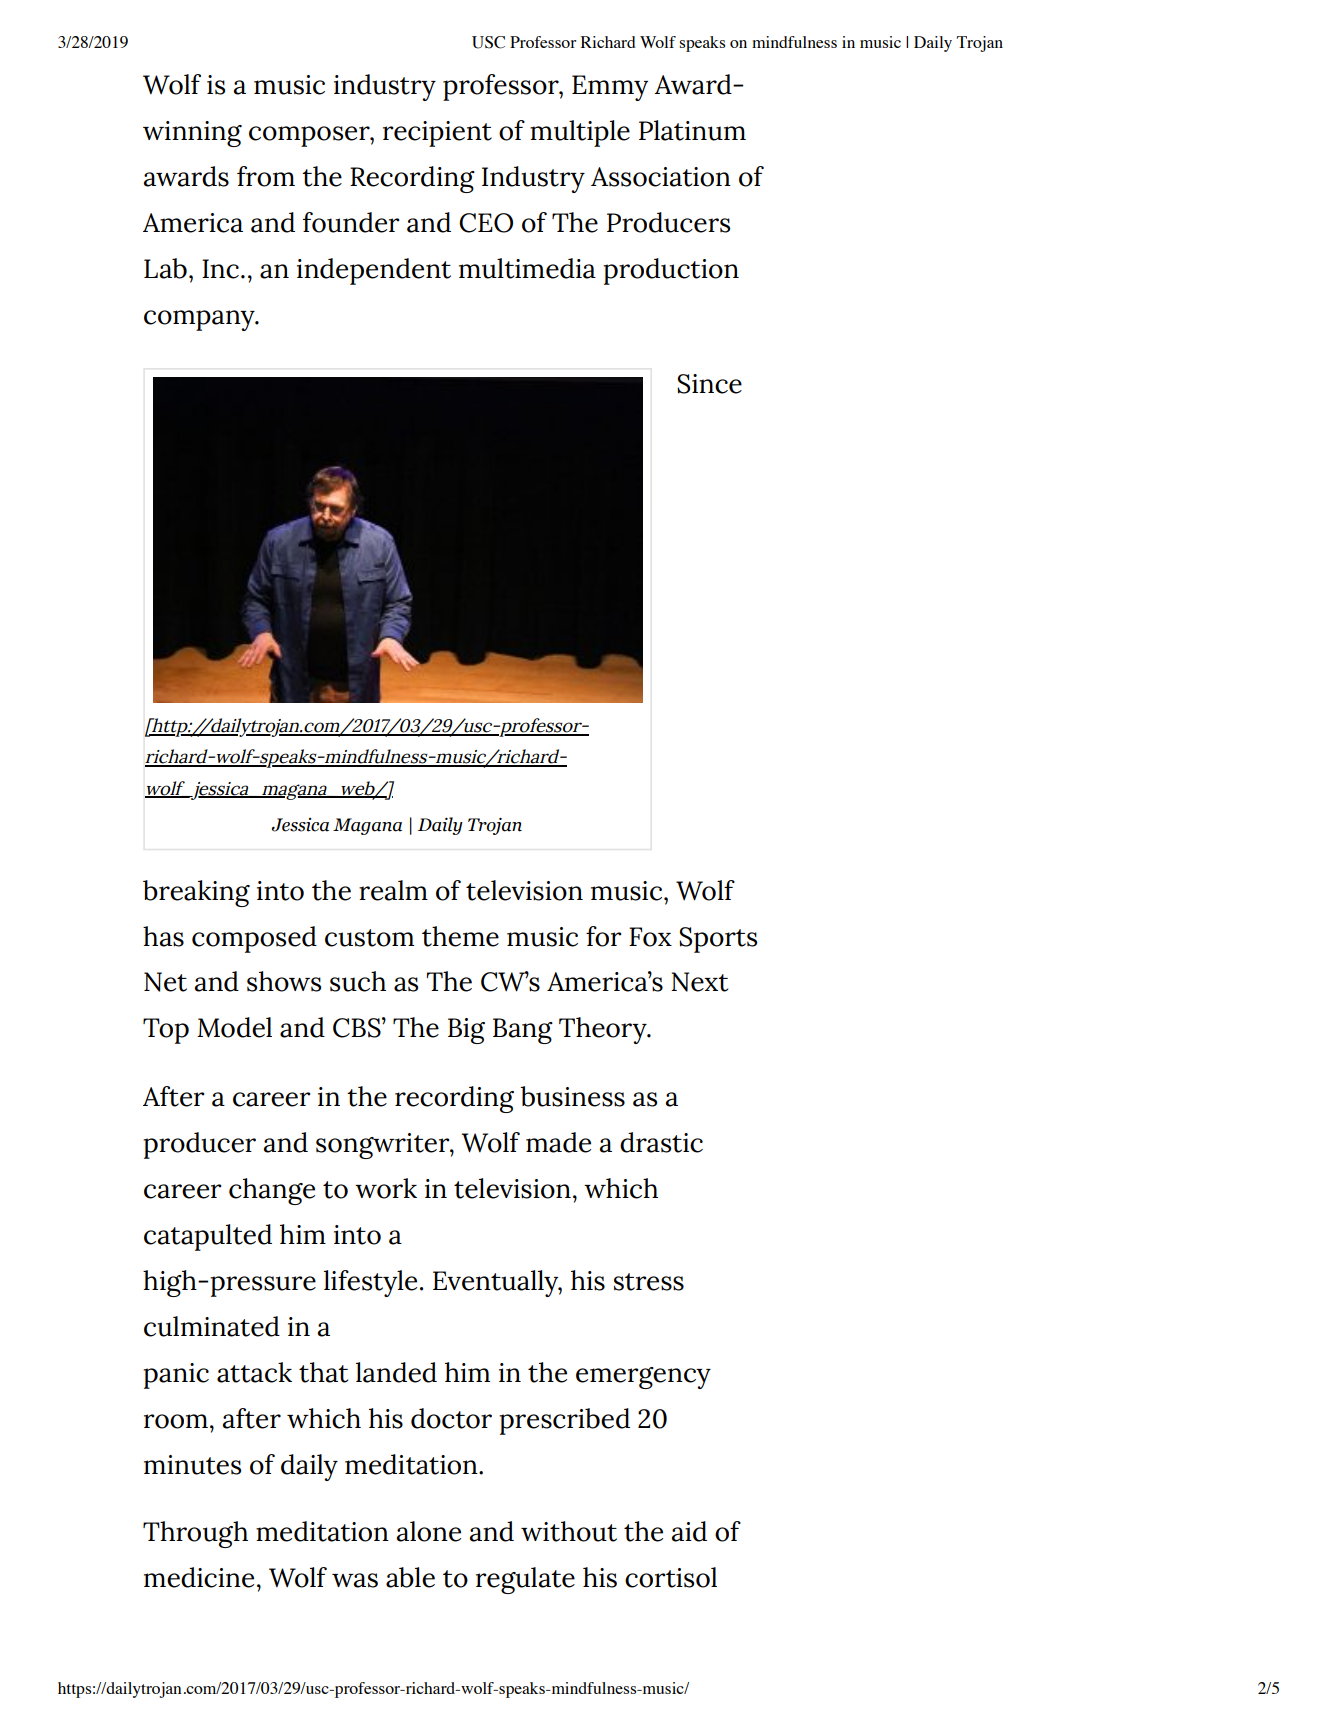 Image resolution: width=1338 pixels, height=1731 pixels. What do you see at coordinates (437, 134) in the screenshot?
I see `recipient` at bounding box center [437, 134].
